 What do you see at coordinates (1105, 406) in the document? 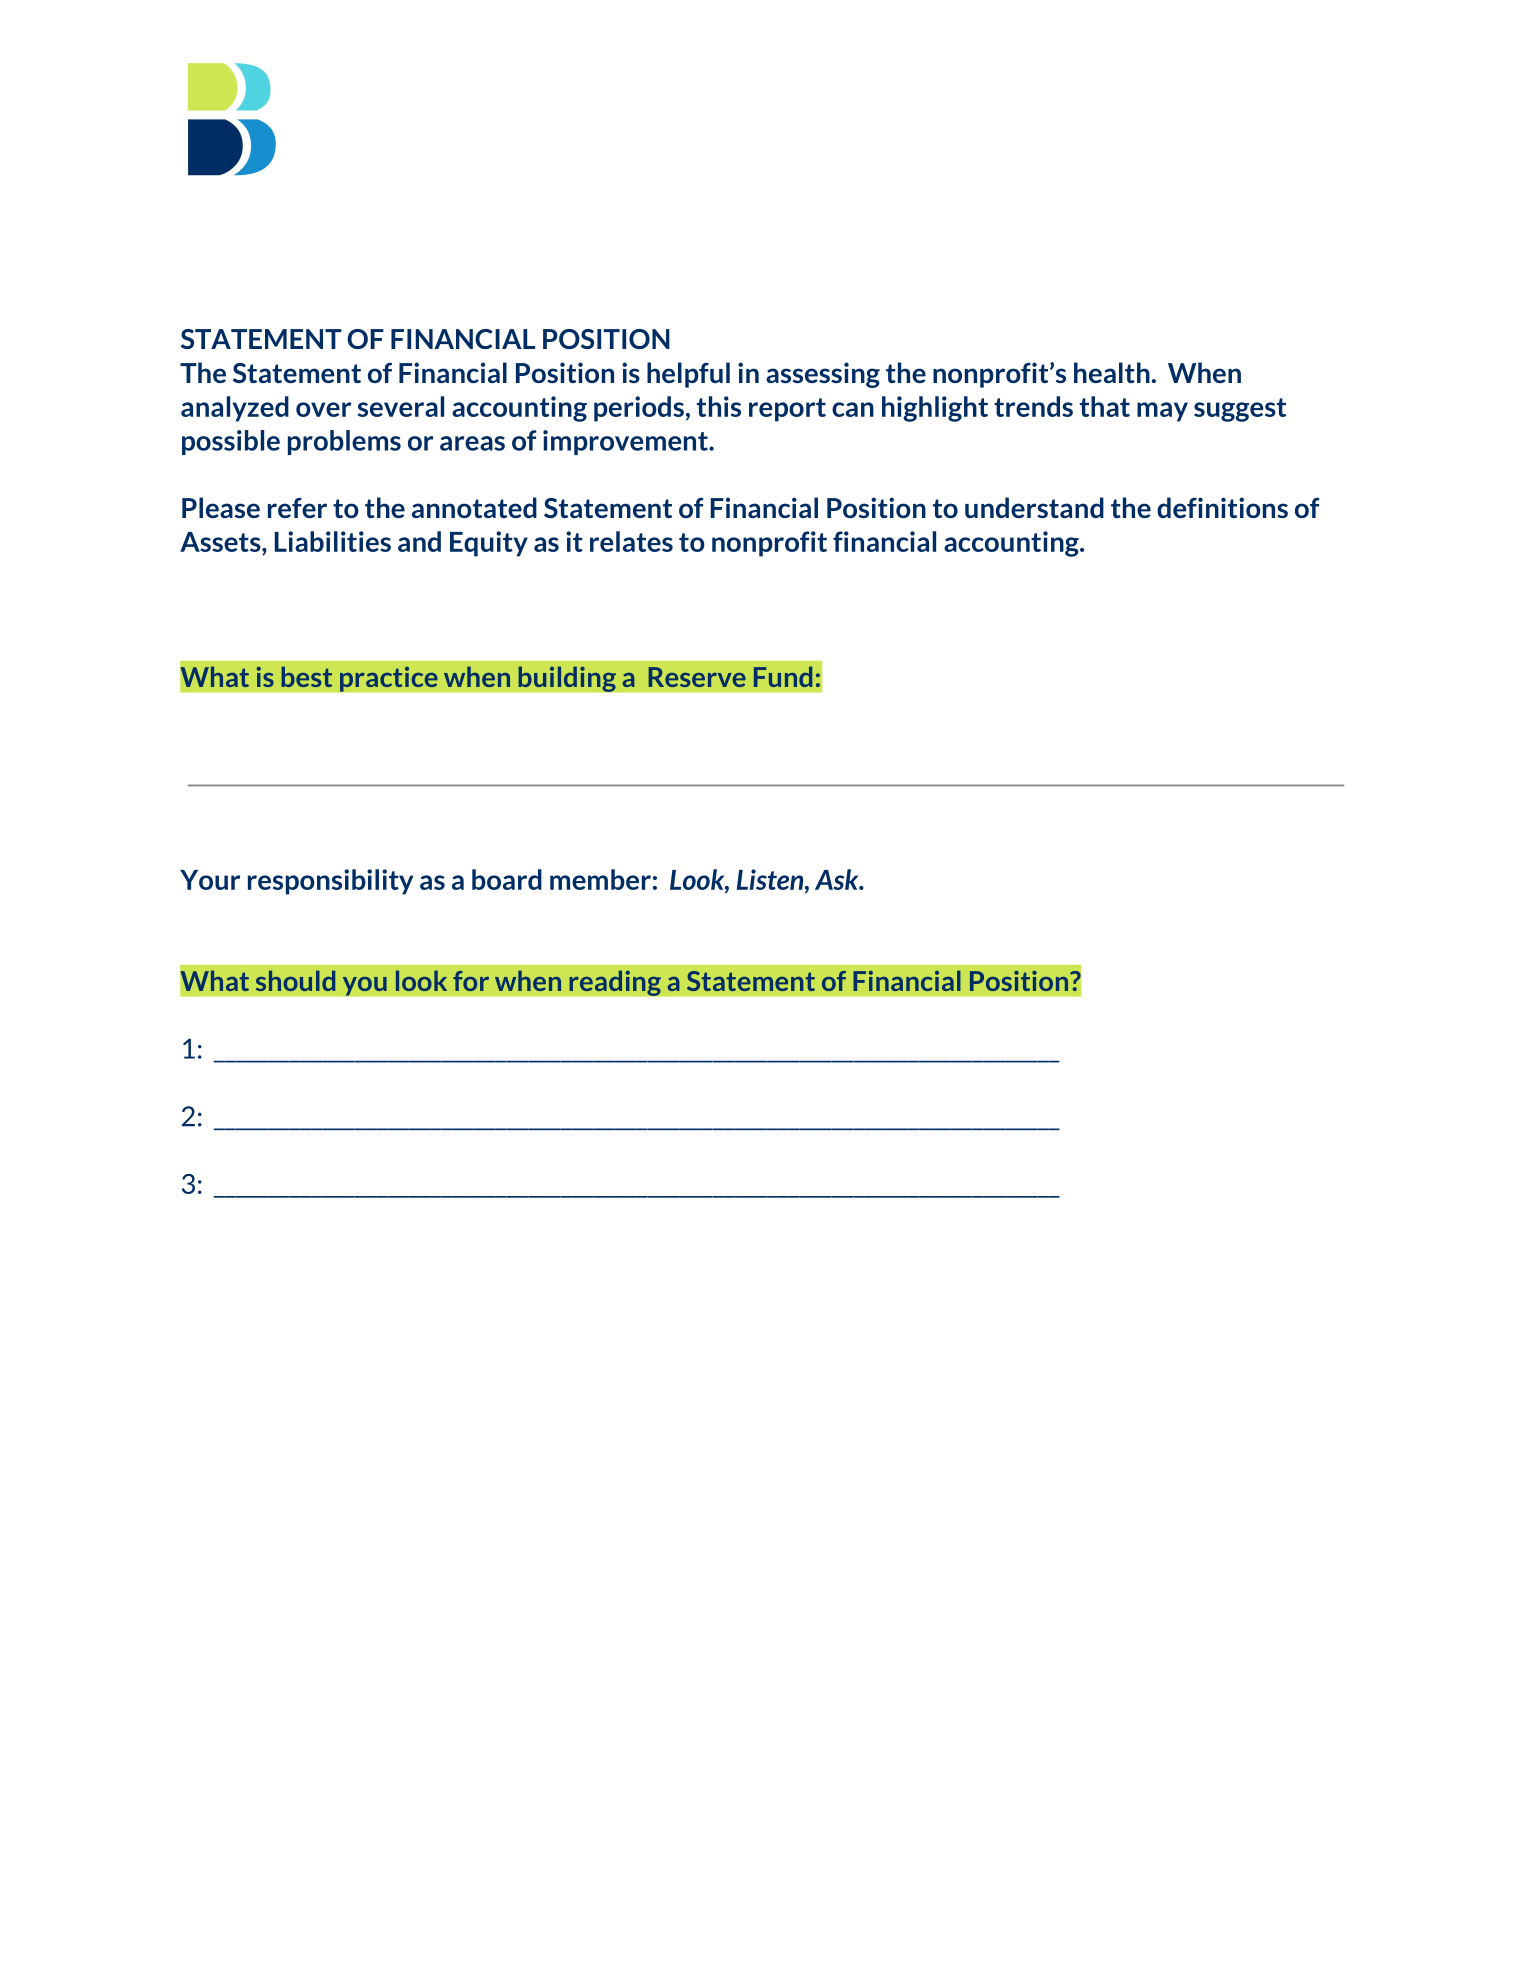
I see `that` at bounding box center [1105, 406].
